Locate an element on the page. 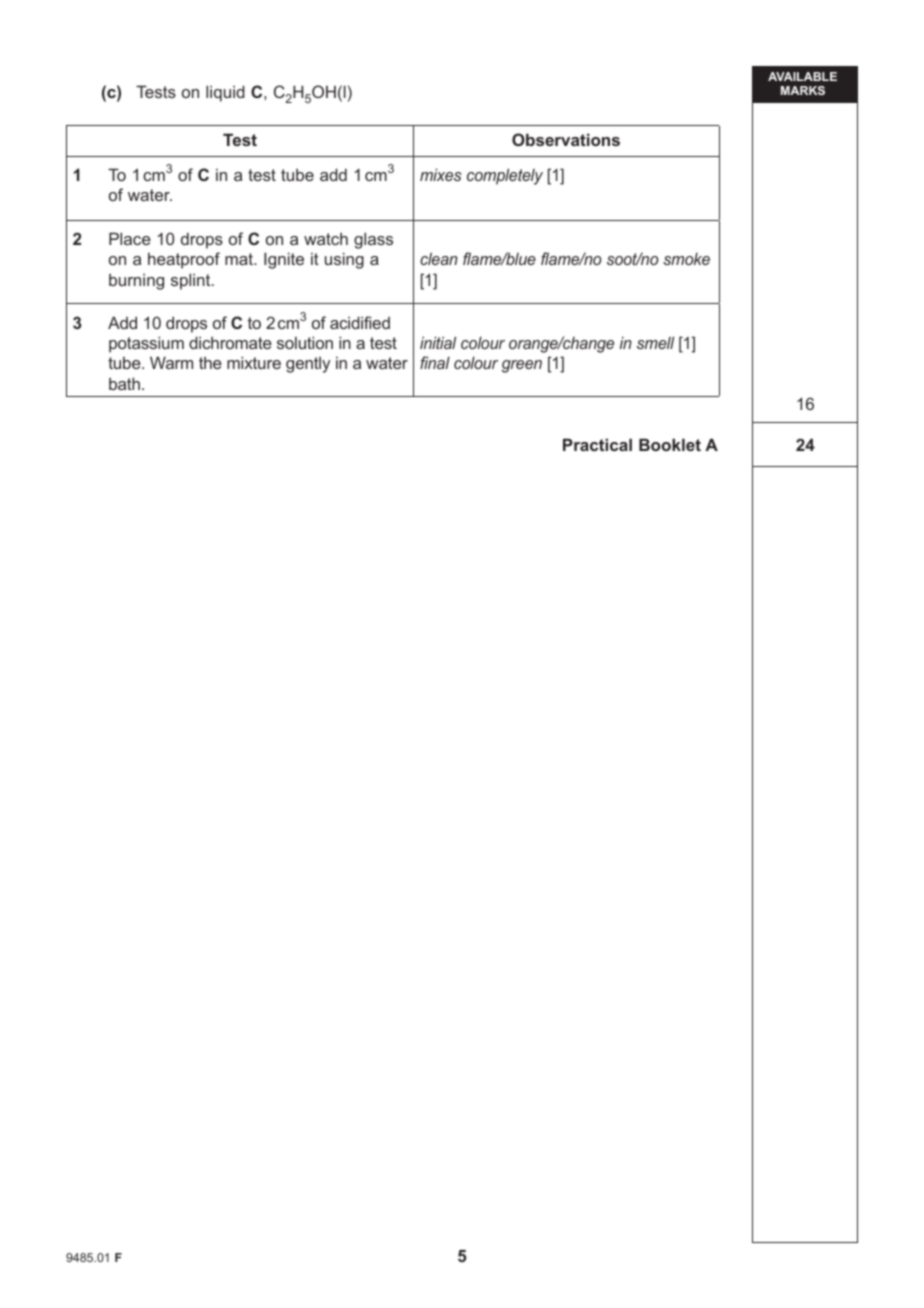 This image has width=924, height=1308. MARKS is located at coordinates (803, 90).
